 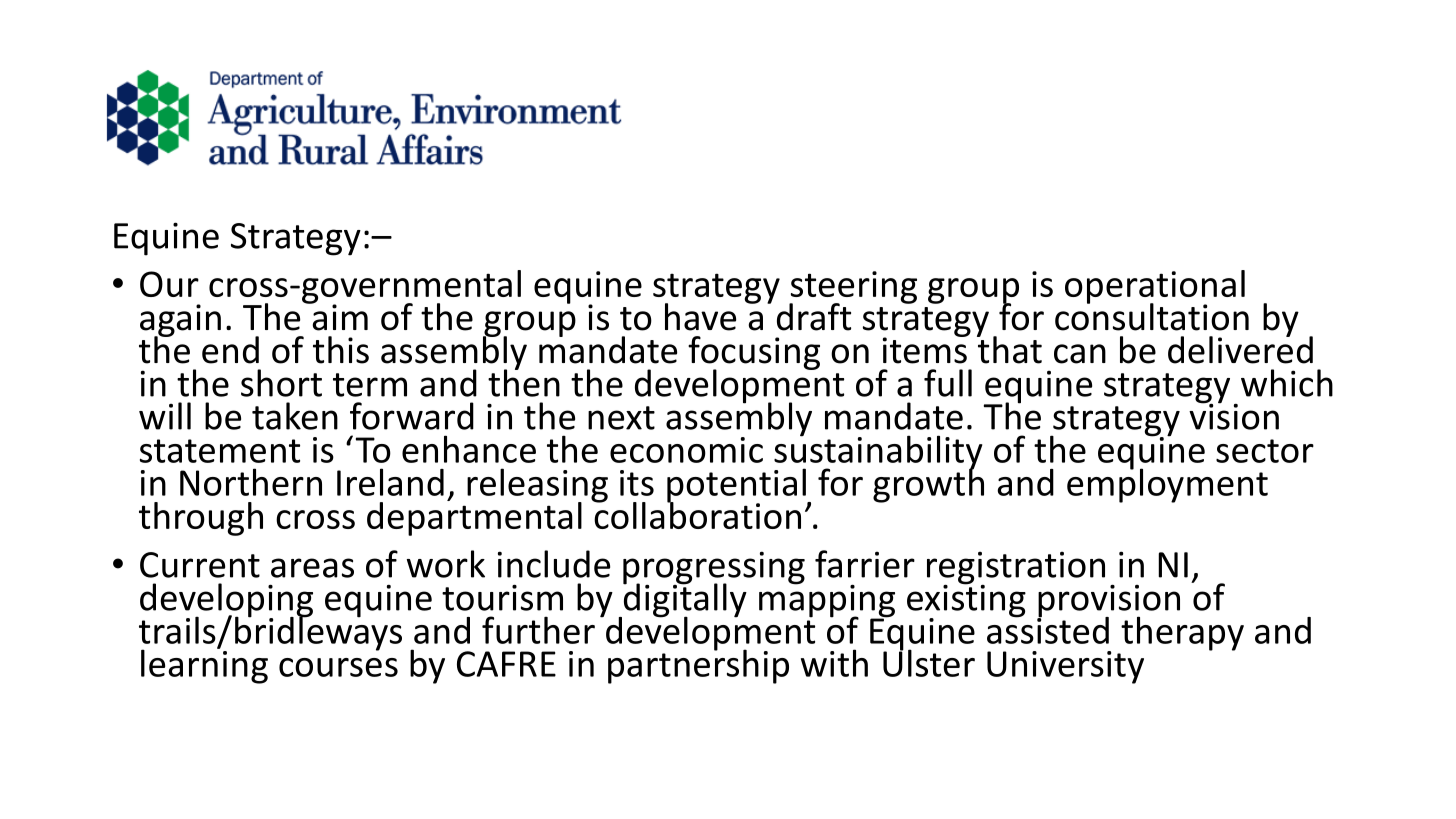 I want to click on sector, so click(x=1265, y=451).
